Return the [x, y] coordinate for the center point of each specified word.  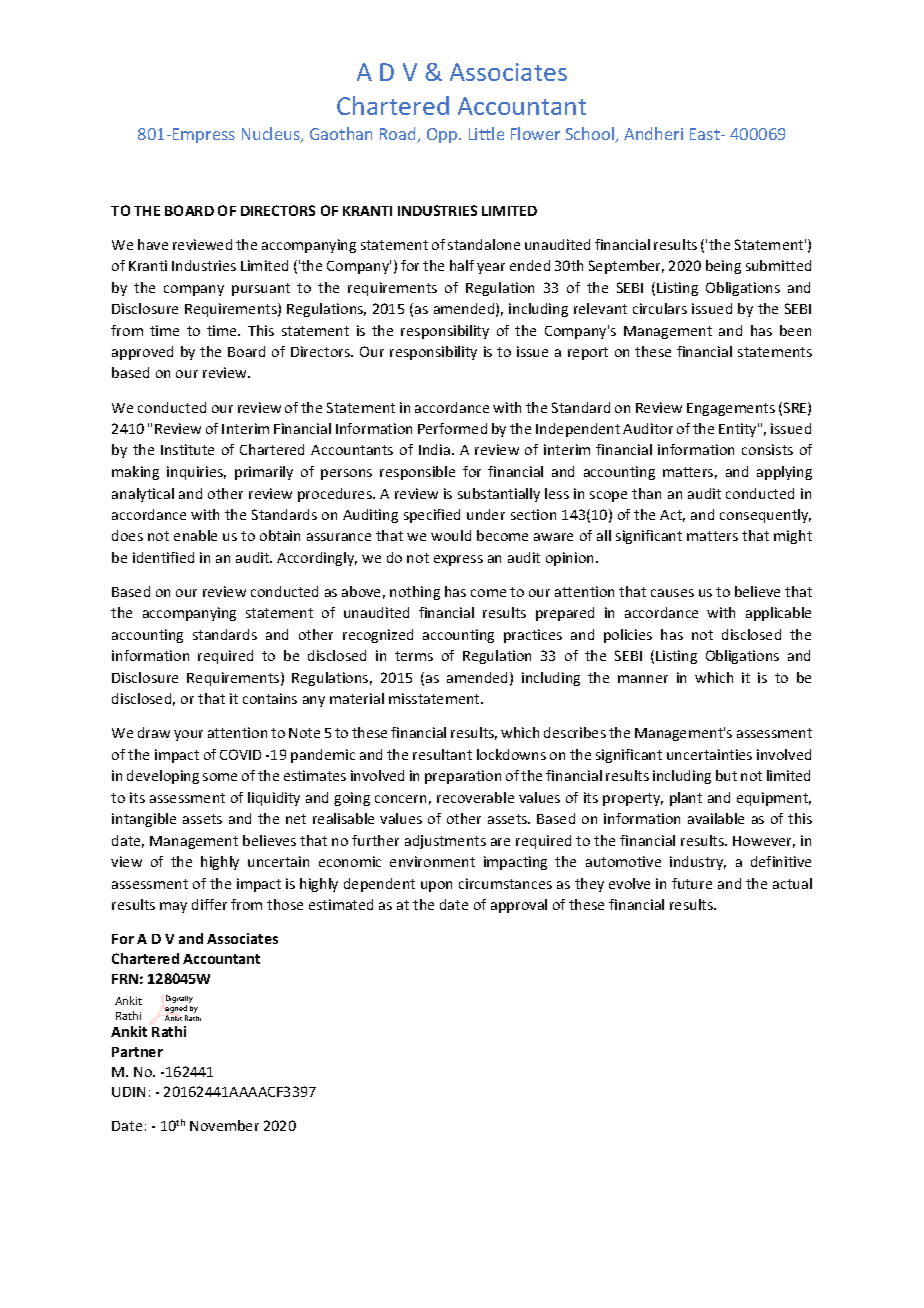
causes [672, 593]
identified [163, 557]
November [224, 1125]
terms [414, 656]
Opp [443, 135]
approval [519, 906]
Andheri [653, 133]
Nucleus [272, 135]
